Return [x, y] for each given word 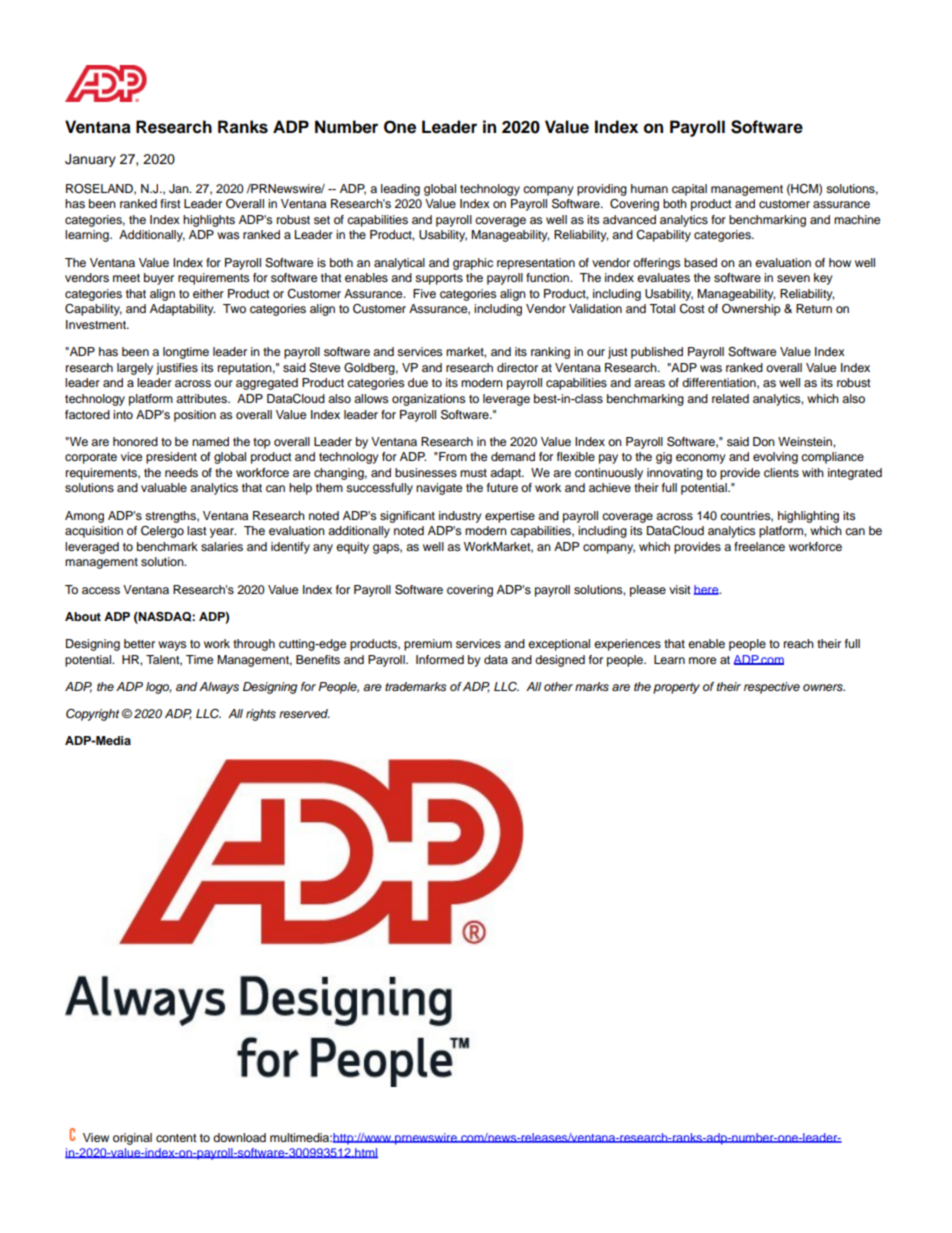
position [195, 416]
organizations [428, 400]
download [239, 1137]
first [170, 203]
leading [400, 190]
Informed [440, 659]
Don [764, 441]
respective [772, 688]
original [132, 1139]
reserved [304, 713]
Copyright [92, 715]
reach [799, 643]
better [139, 643]
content [176, 1138]
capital [689, 190]
